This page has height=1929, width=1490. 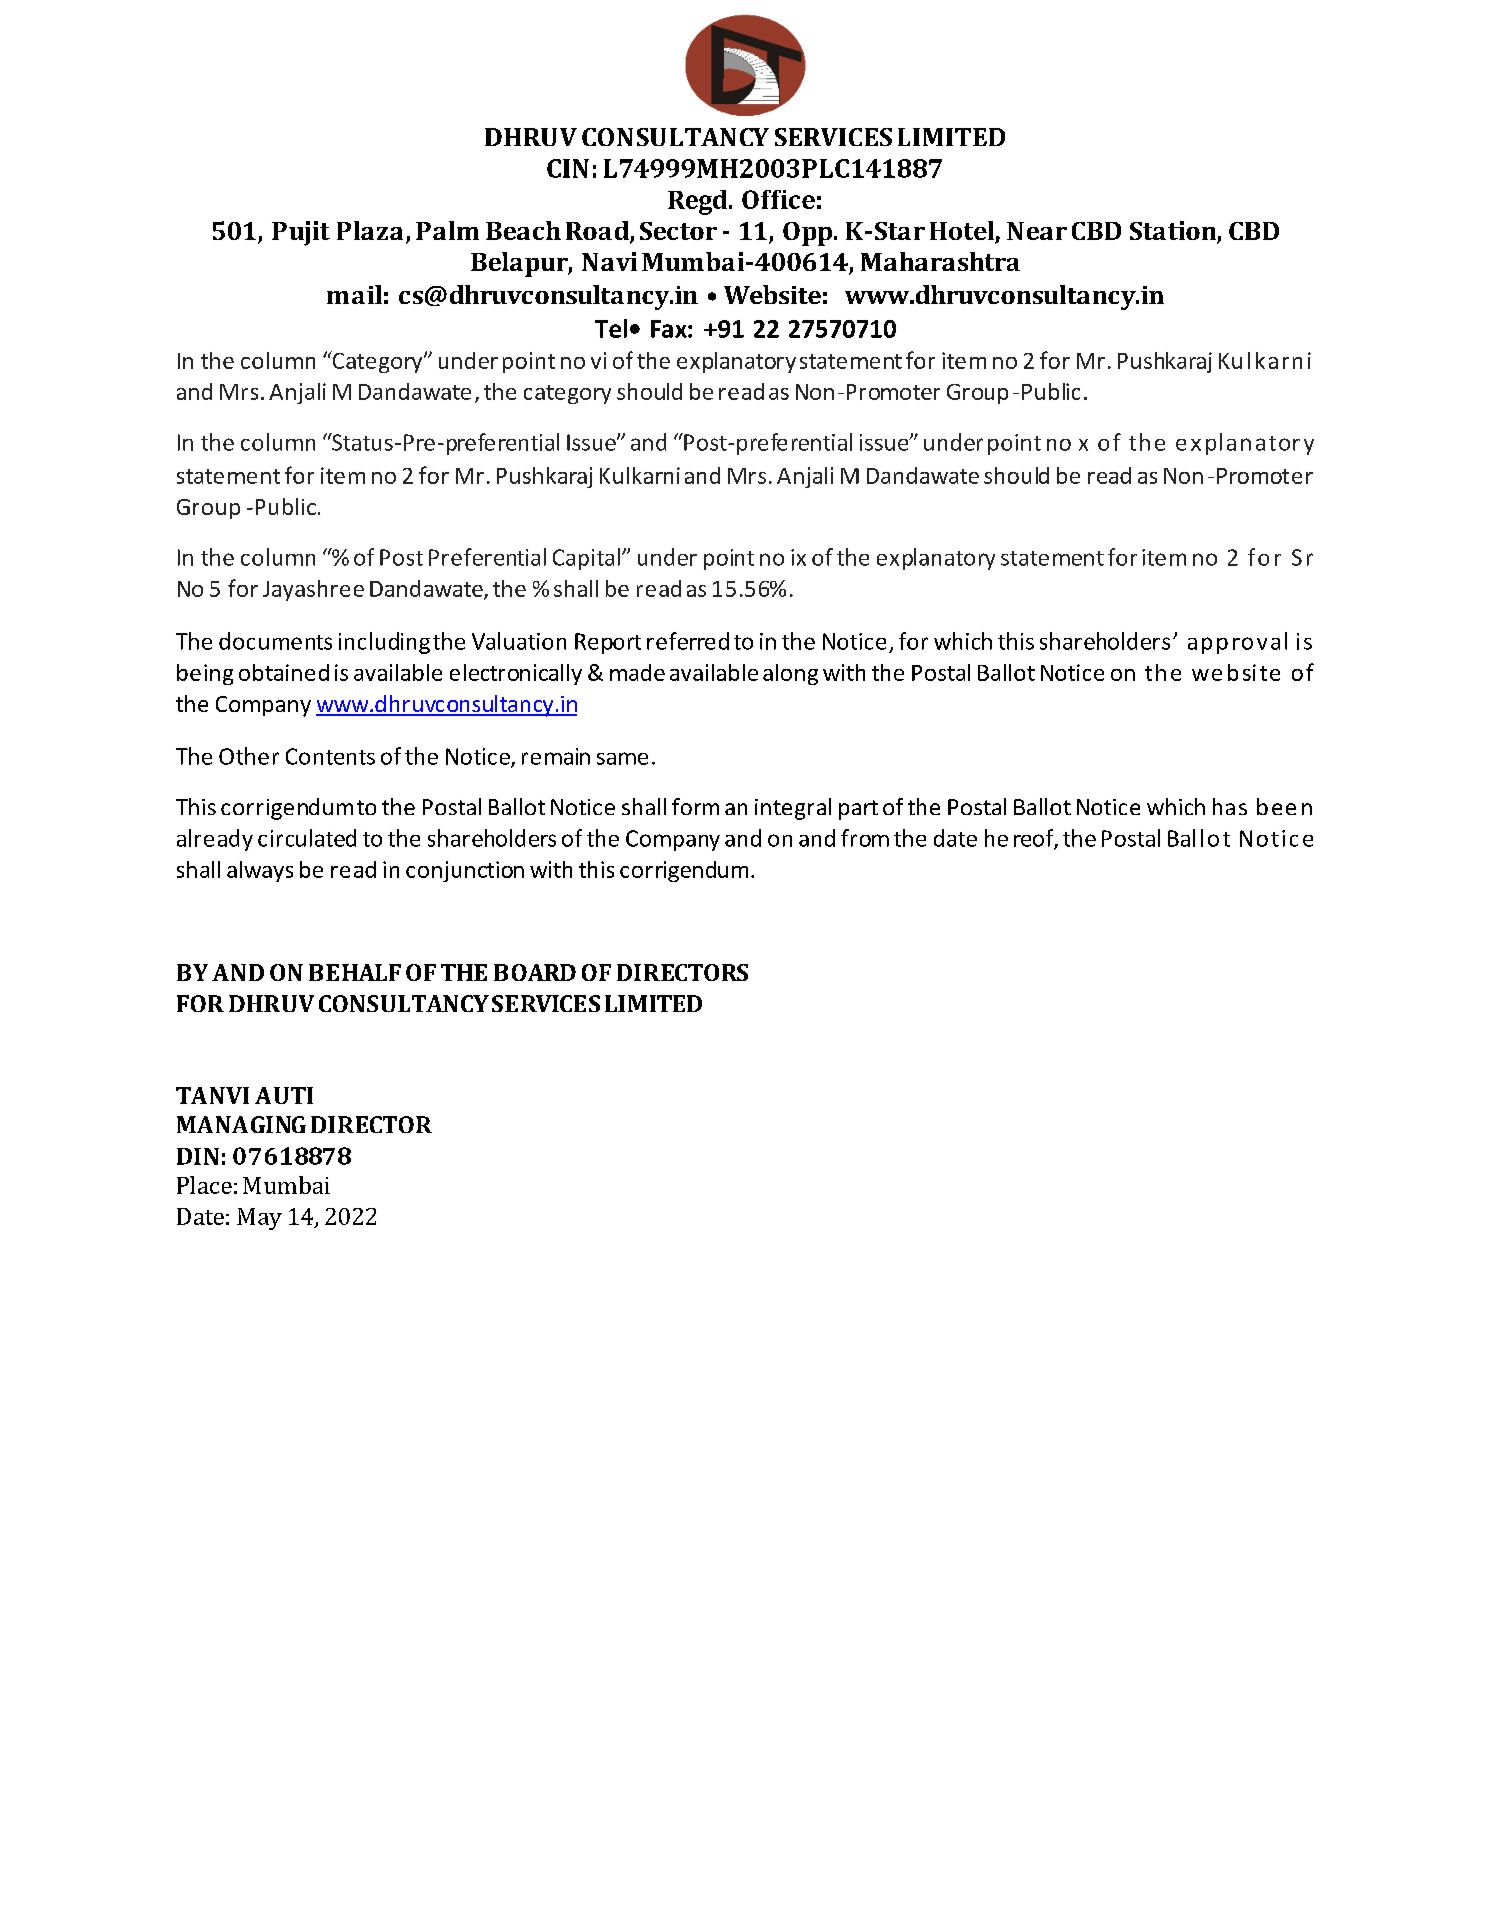 I want to click on Plaza, so click(x=370, y=230).
